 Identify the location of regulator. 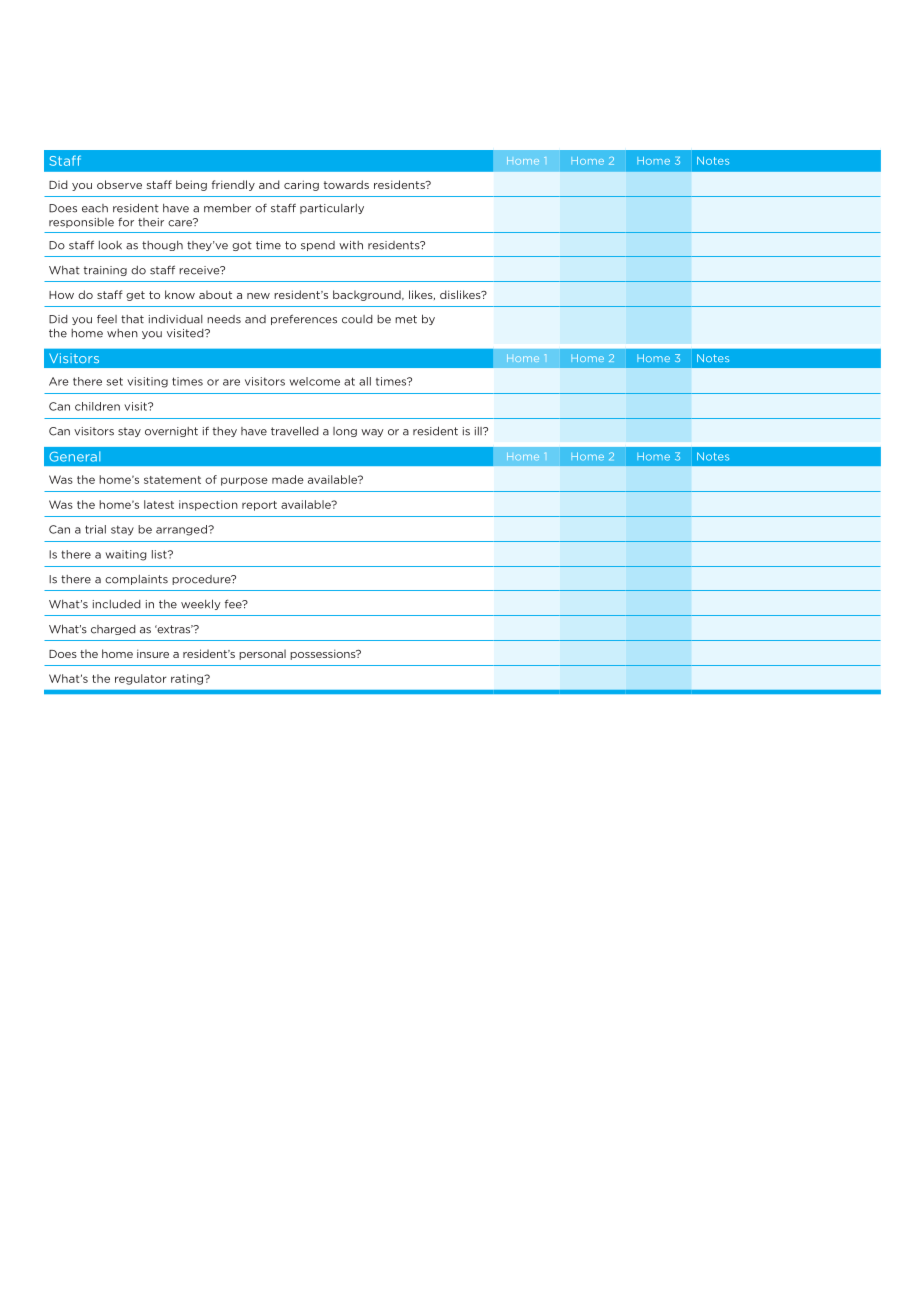
(141, 679).
